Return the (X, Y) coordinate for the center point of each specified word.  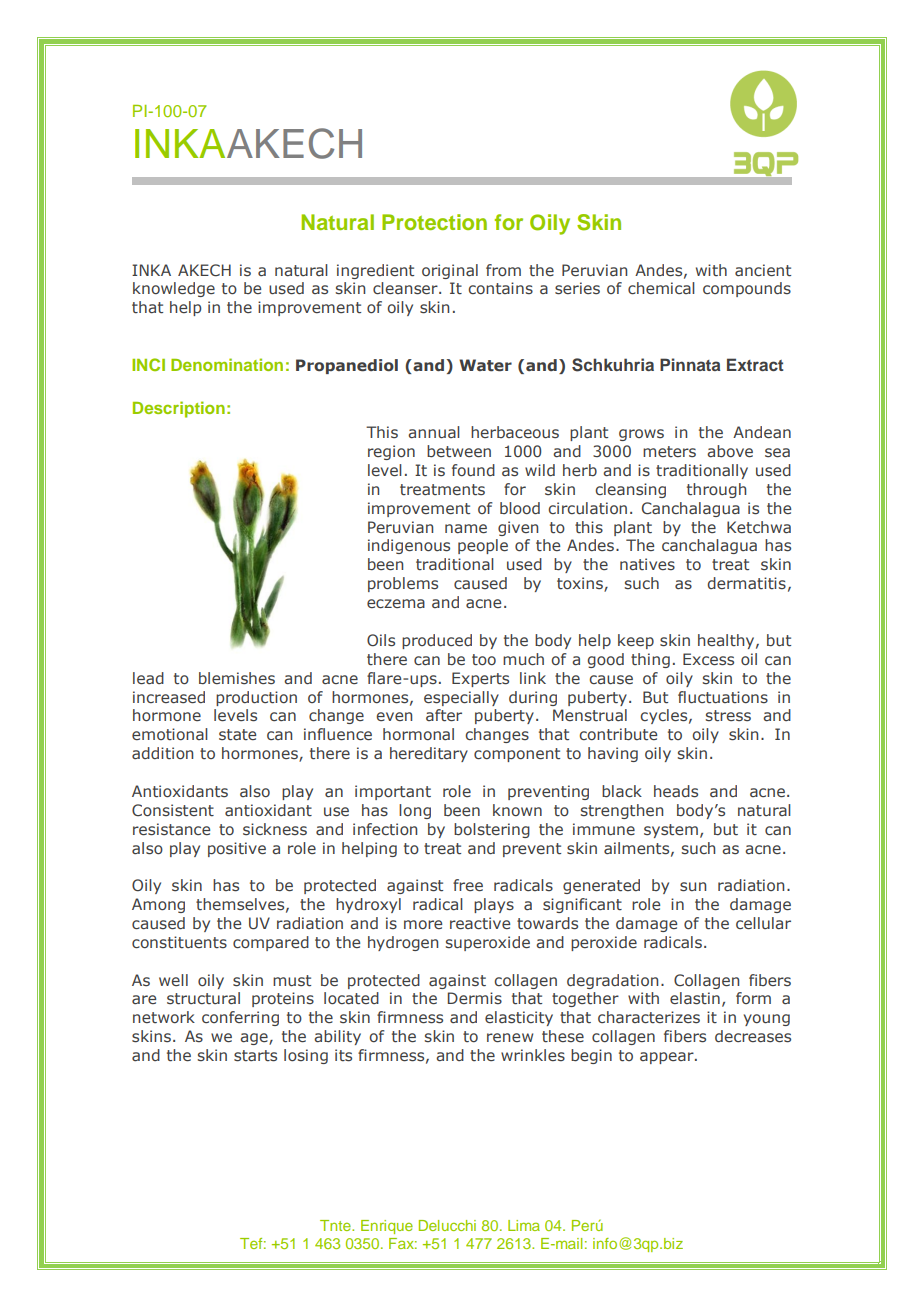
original (450, 271)
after (444, 715)
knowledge (174, 289)
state (237, 735)
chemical (661, 288)
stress (728, 716)
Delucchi (447, 1225)
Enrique (387, 1227)
